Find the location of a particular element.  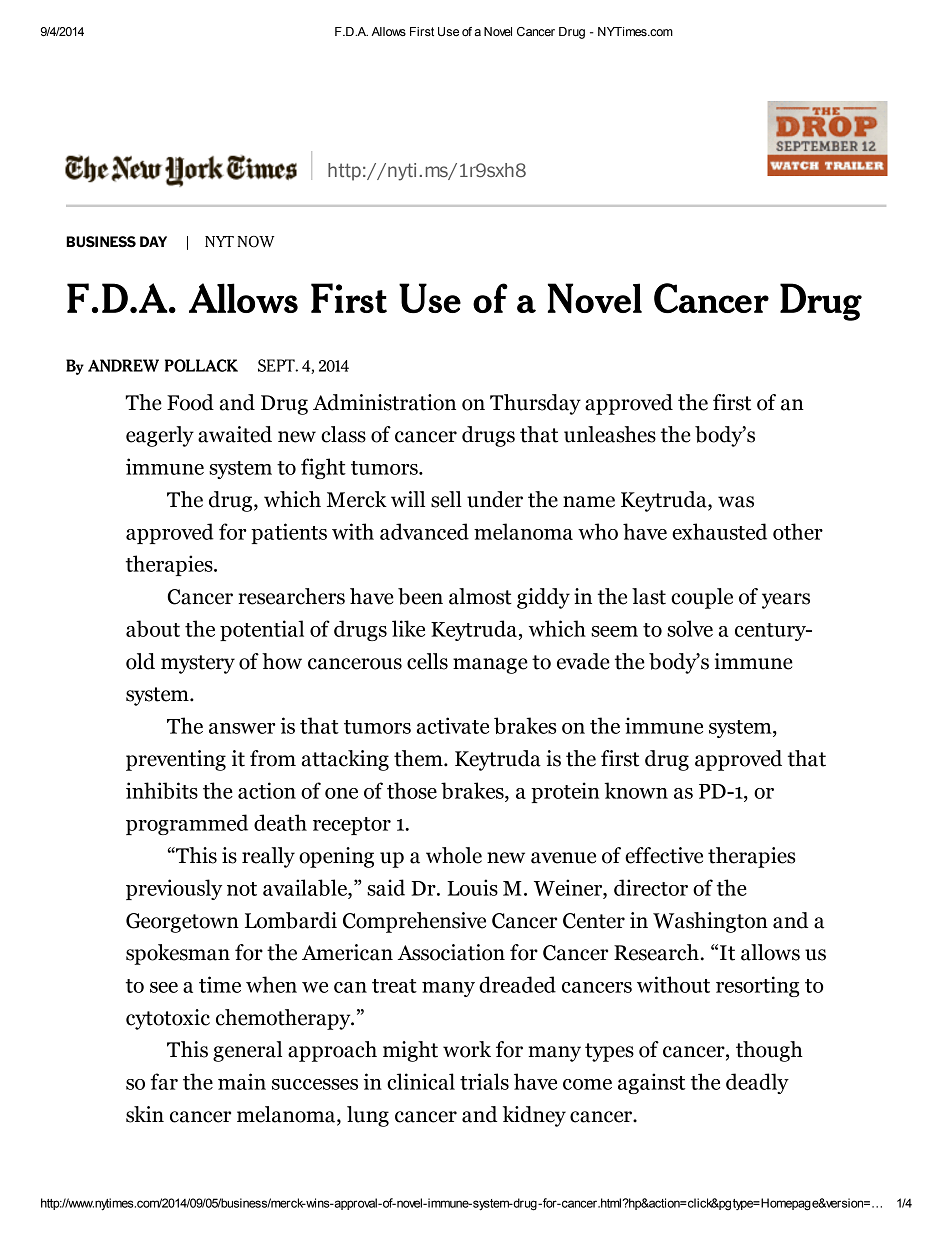

Food is located at coordinates (190, 402).
